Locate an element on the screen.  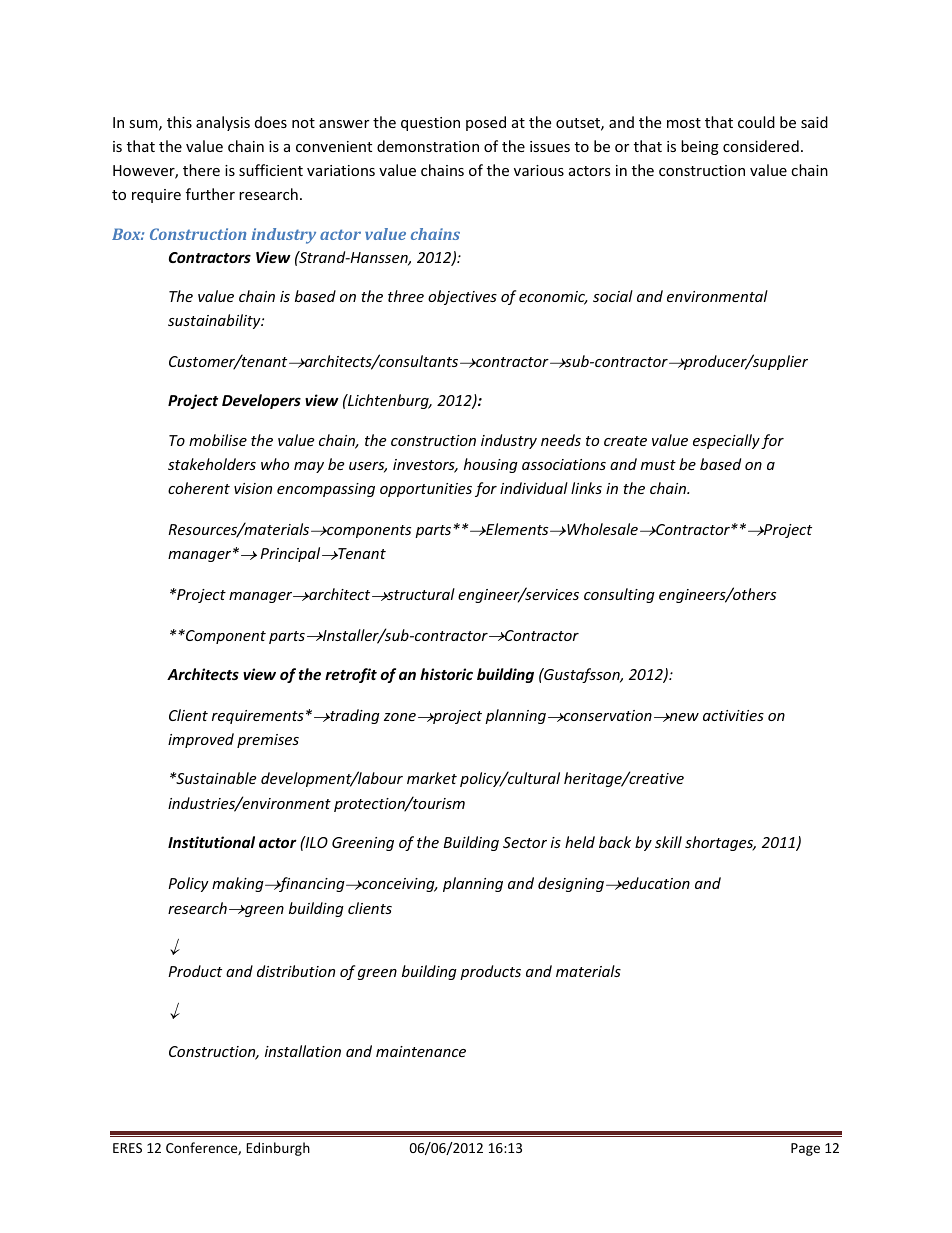
Edinburgh is located at coordinates (278, 1149).
